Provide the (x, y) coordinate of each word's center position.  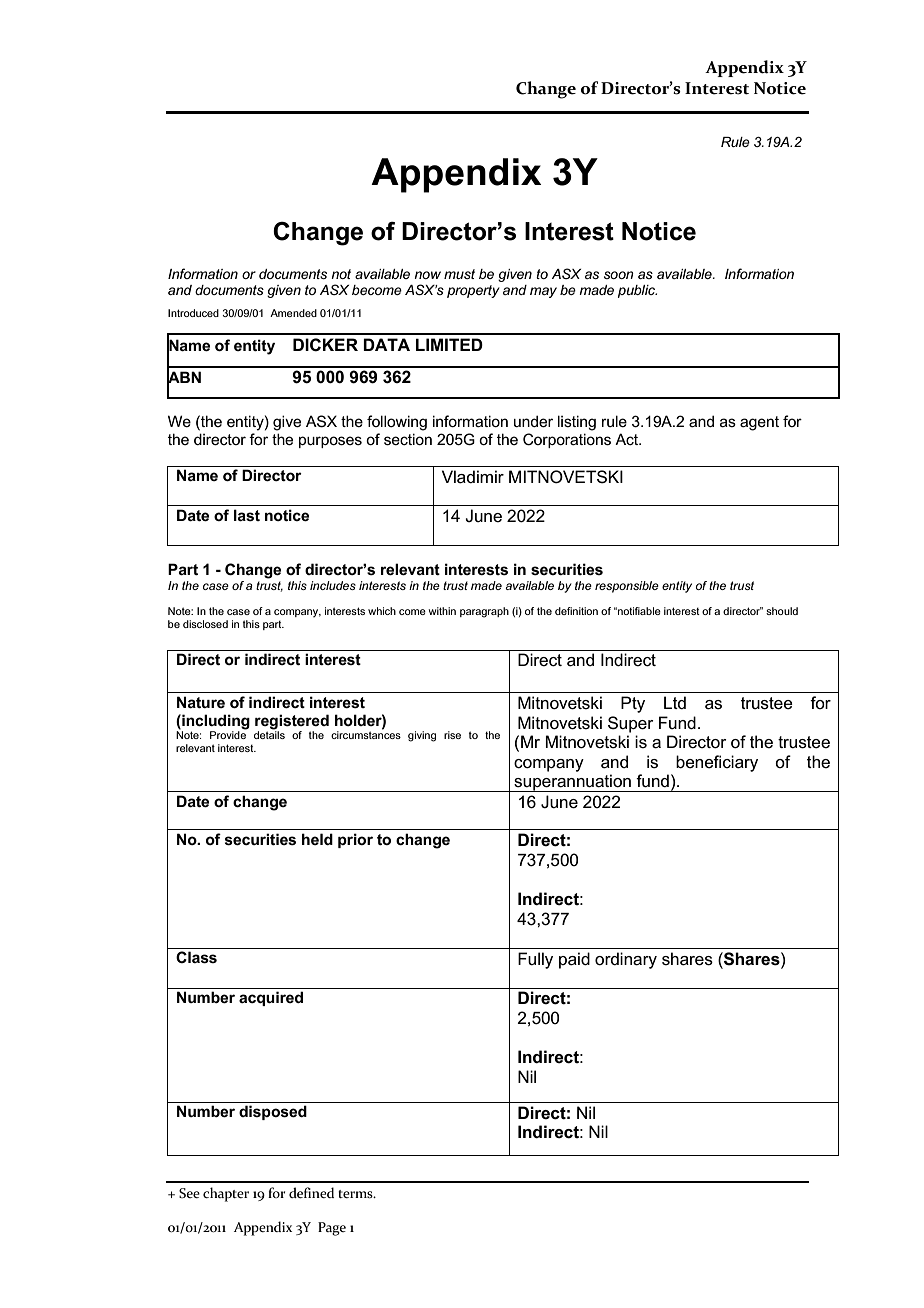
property (473, 291)
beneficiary (717, 763)
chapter (226, 1194)
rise (452, 735)
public (637, 291)
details (269, 734)
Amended (293, 313)
